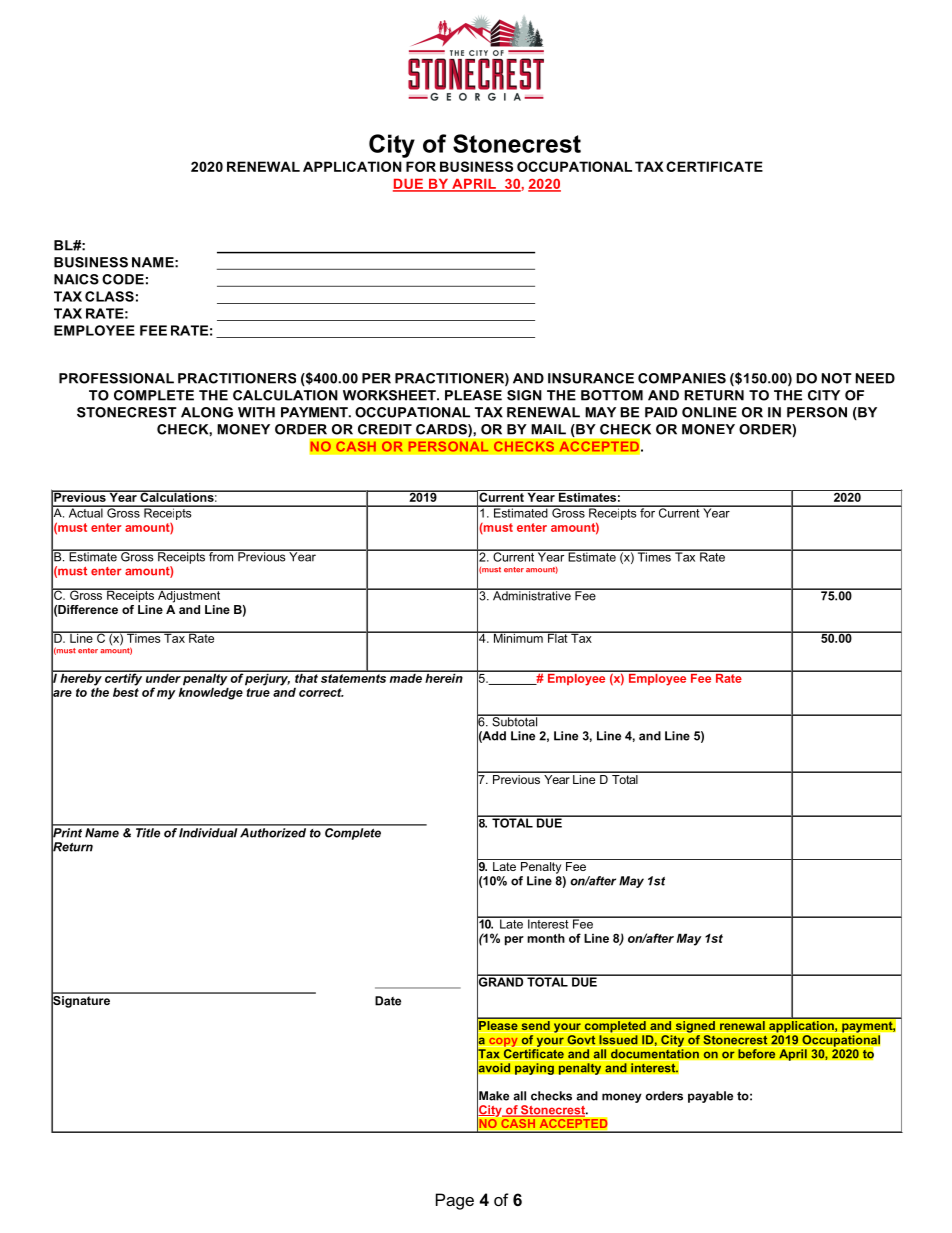 Image resolution: width=952 pixels, height=1233 pixels. I want to click on NOT, so click(837, 378).
